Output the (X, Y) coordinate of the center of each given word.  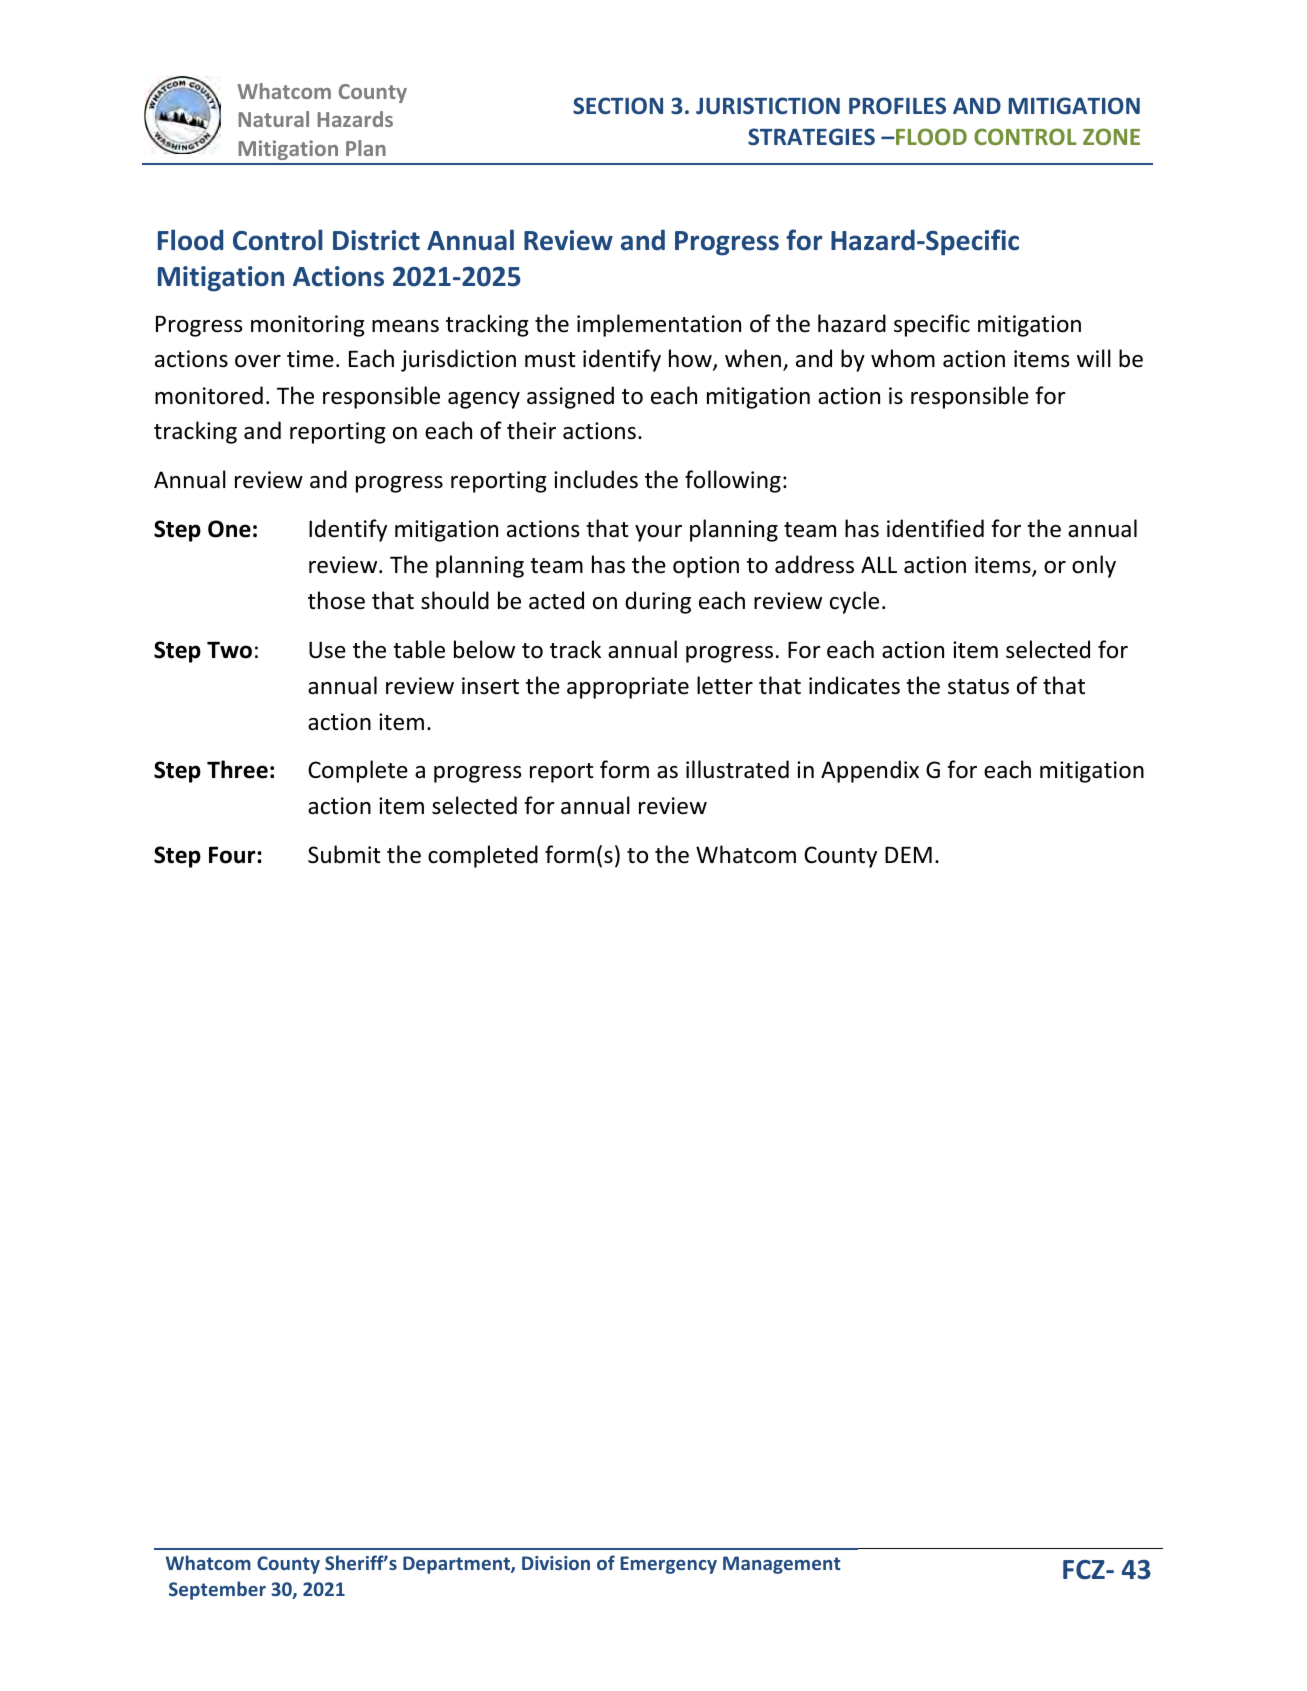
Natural (274, 119)
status (978, 687)
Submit (344, 854)
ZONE (1111, 136)
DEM (908, 855)
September (217, 1590)
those (336, 600)
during (658, 602)
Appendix (870, 771)
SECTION (618, 106)
